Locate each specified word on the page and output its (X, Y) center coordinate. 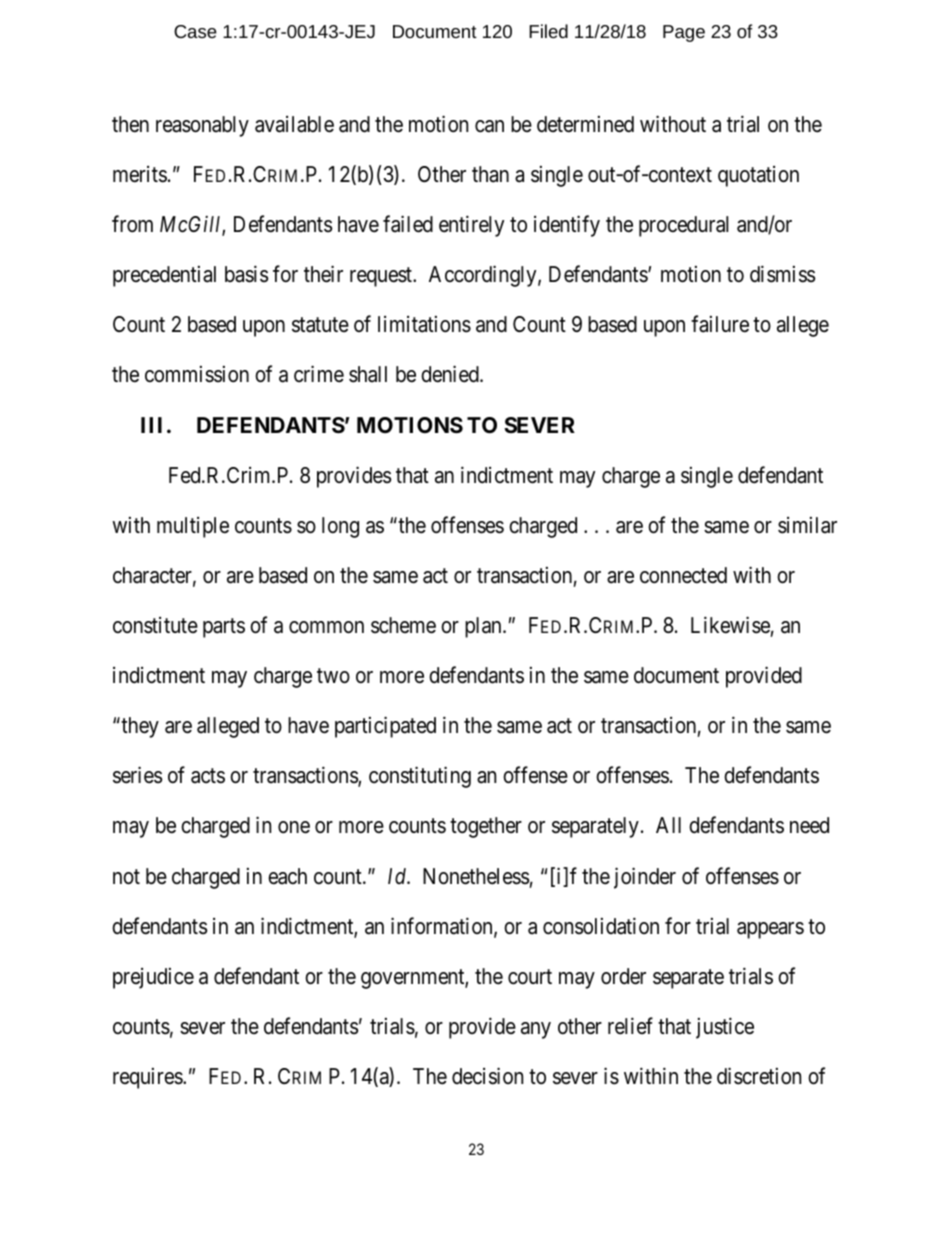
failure (720, 324)
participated (385, 727)
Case (195, 31)
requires (148, 1078)
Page (684, 33)
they (139, 727)
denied (451, 374)
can (489, 126)
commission (197, 374)
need (809, 825)
